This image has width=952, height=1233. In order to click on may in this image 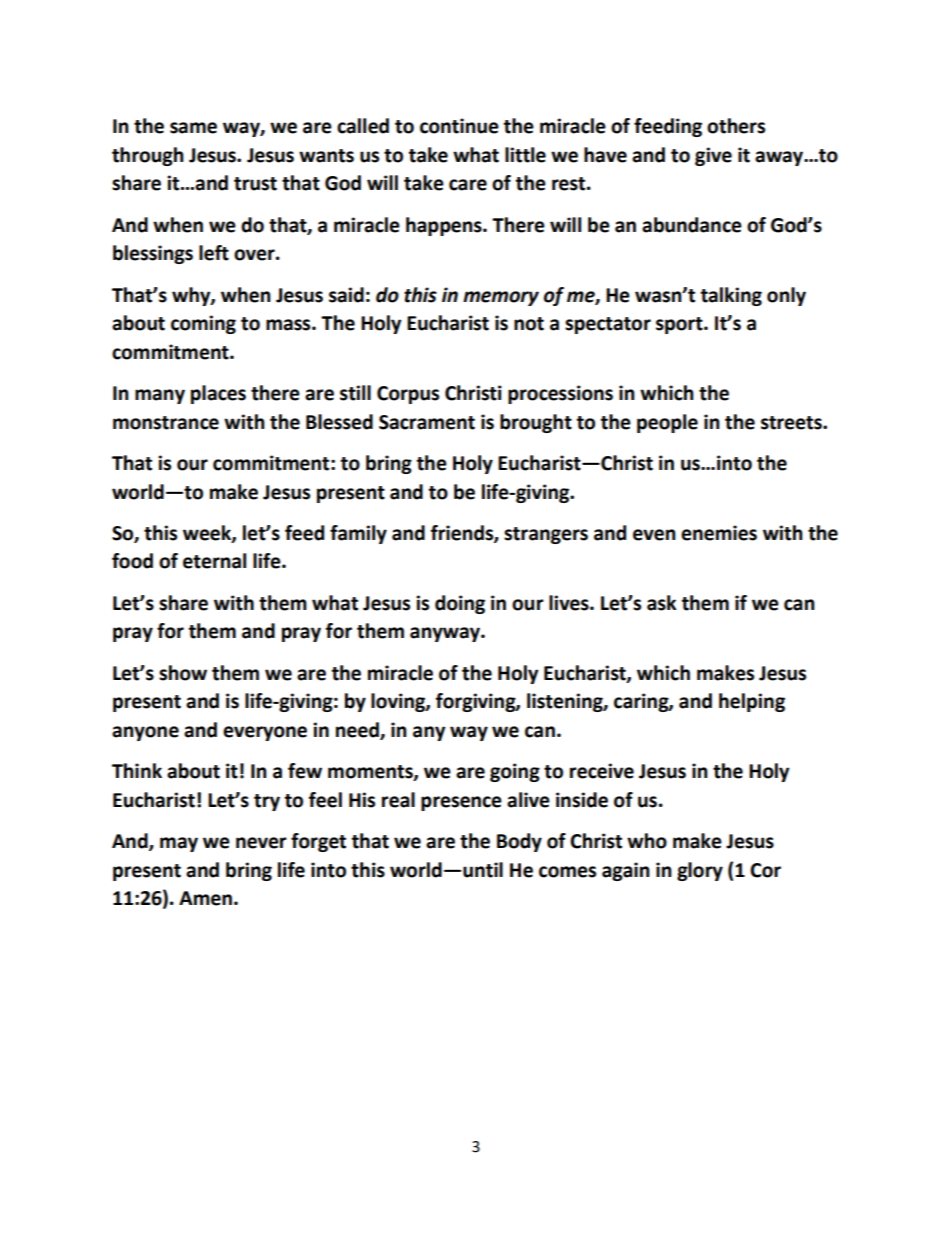, I will do `click(179, 844)`.
